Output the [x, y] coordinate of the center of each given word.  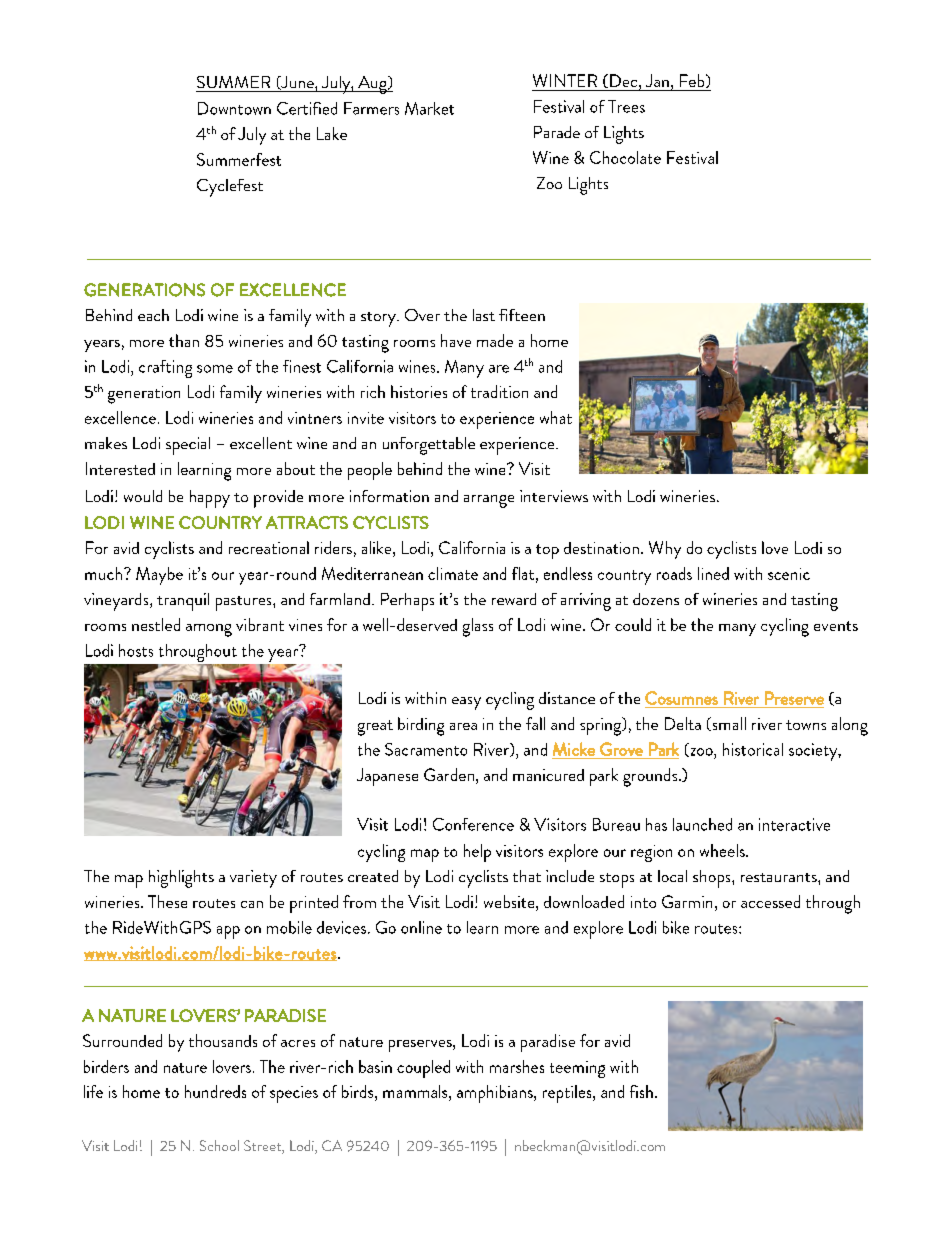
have [456, 340]
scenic [789, 574]
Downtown [234, 108]
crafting [165, 369]
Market [429, 108]
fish [641, 1091]
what [556, 417]
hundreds [215, 1091]
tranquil [183, 602]
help [477, 853]
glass [478, 627]
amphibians [496, 1094]
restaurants [780, 877]
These [167, 901]
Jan [657, 80]
